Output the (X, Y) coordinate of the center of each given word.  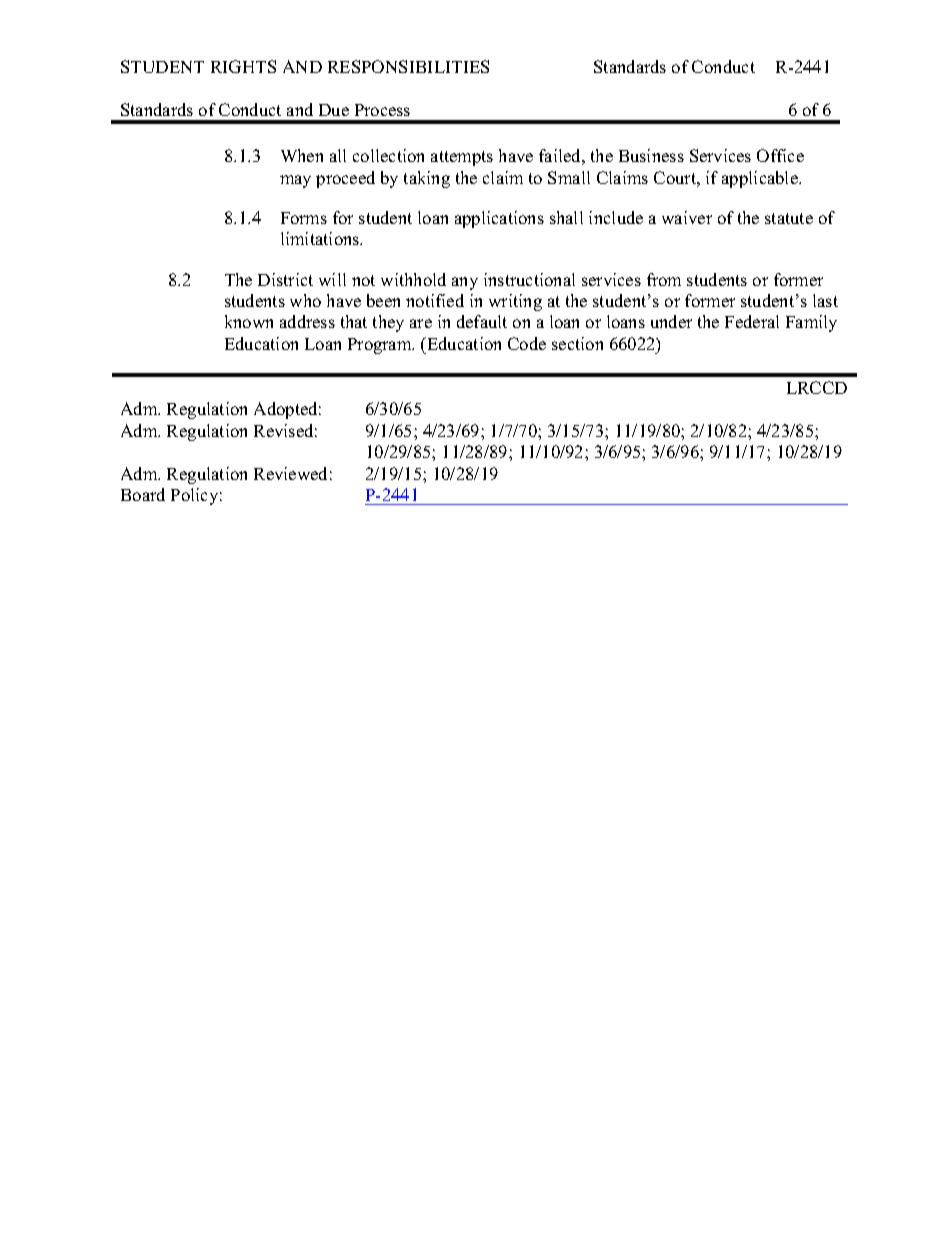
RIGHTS (243, 66)
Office (780, 155)
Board (143, 494)
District (285, 279)
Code (527, 343)
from (664, 279)
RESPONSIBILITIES (408, 66)
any (465, 283)
